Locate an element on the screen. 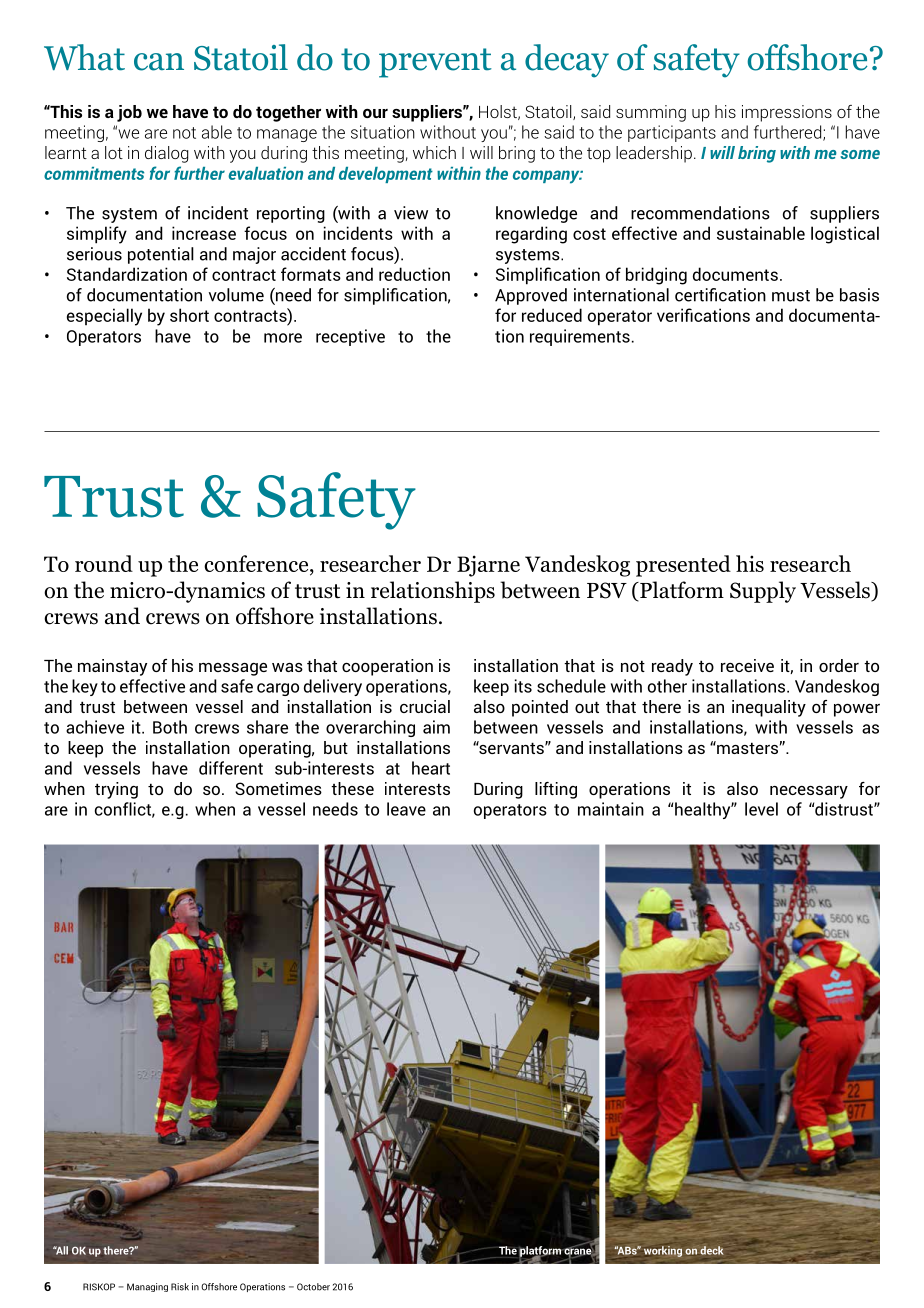  mainstay is located at coordinates (112, 667).
